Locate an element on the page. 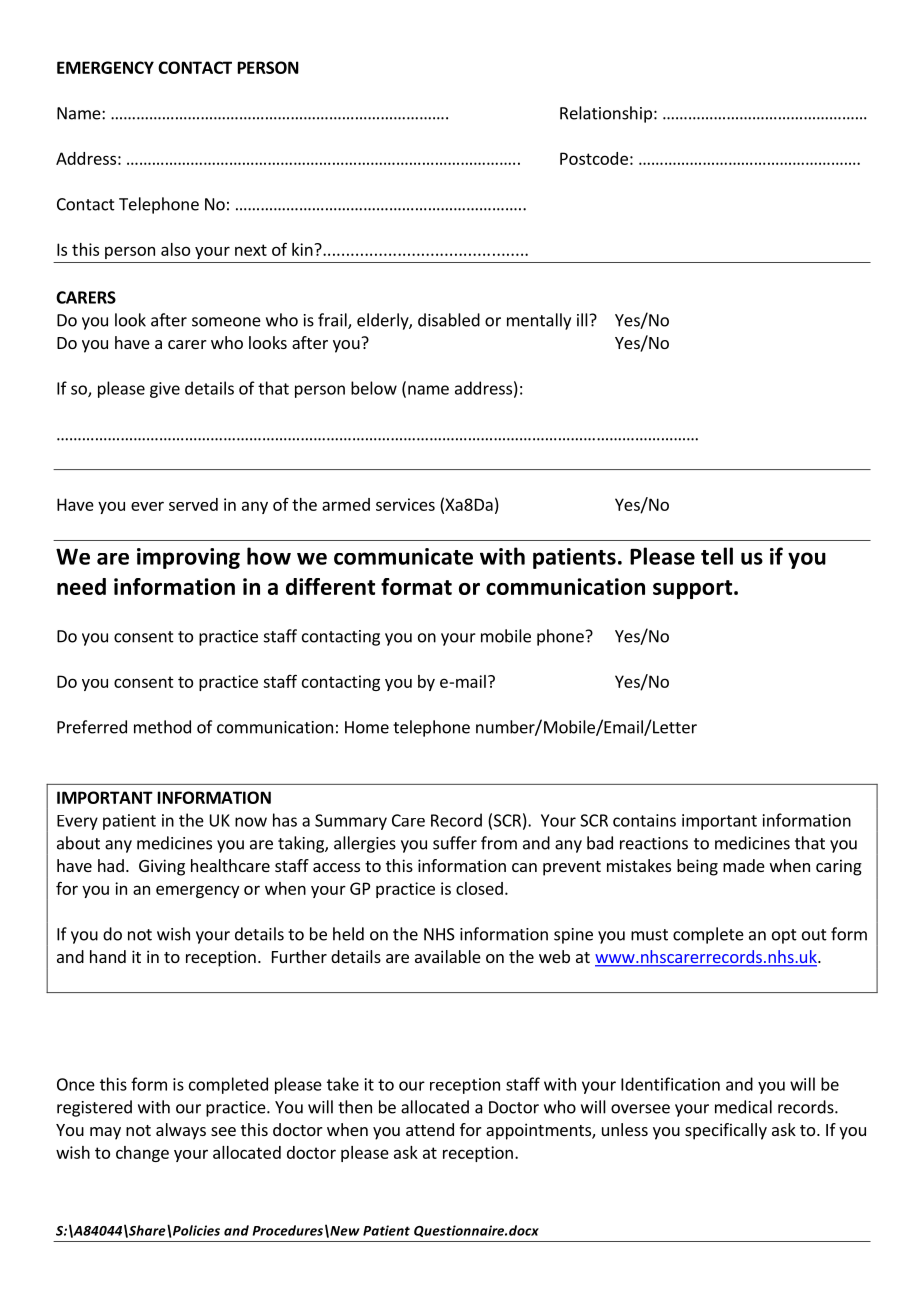 The width and height of the page is (924, 1308). tell is located at coordinates (717, 556).
